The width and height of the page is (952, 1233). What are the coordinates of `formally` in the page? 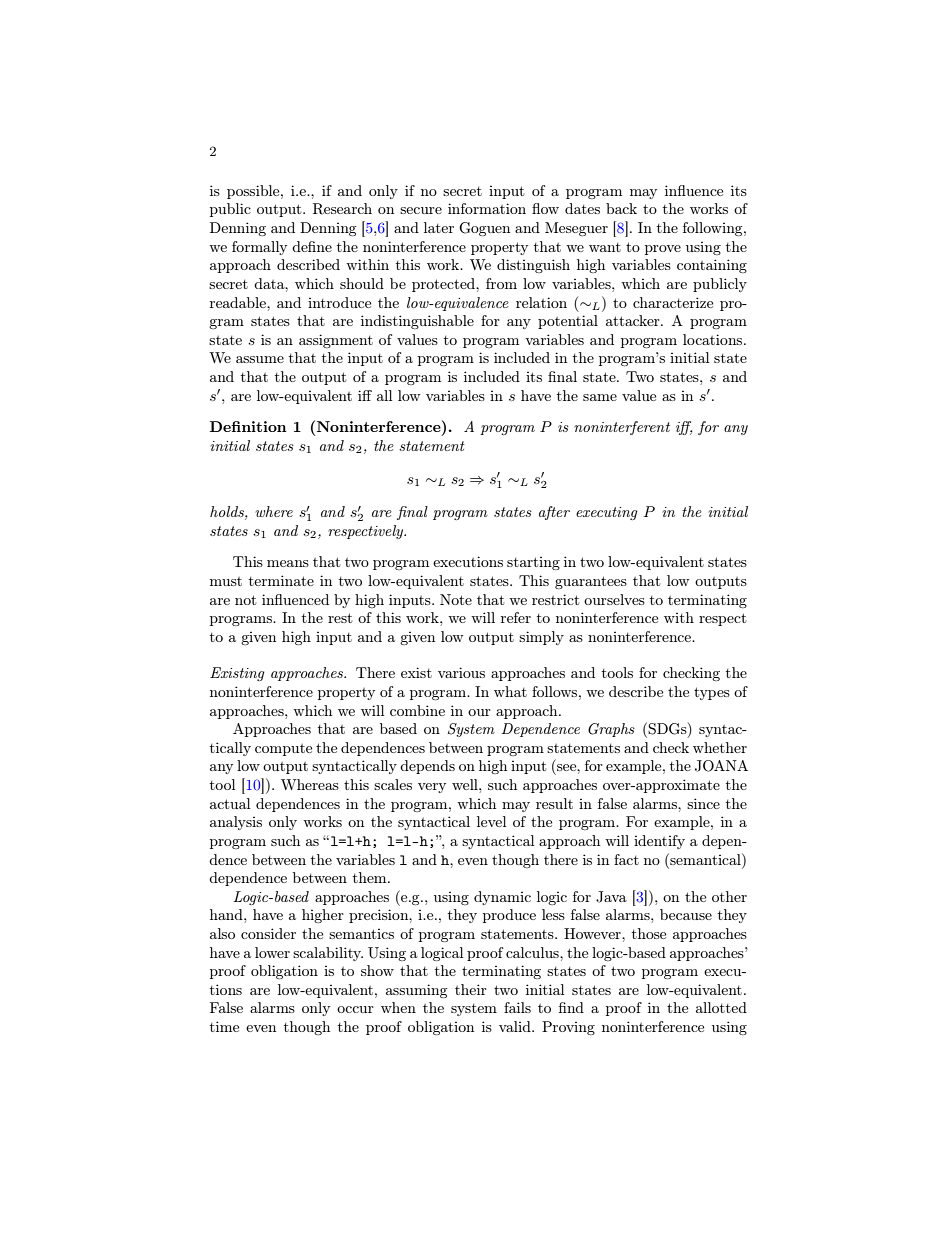 It's located at (259, 248).
